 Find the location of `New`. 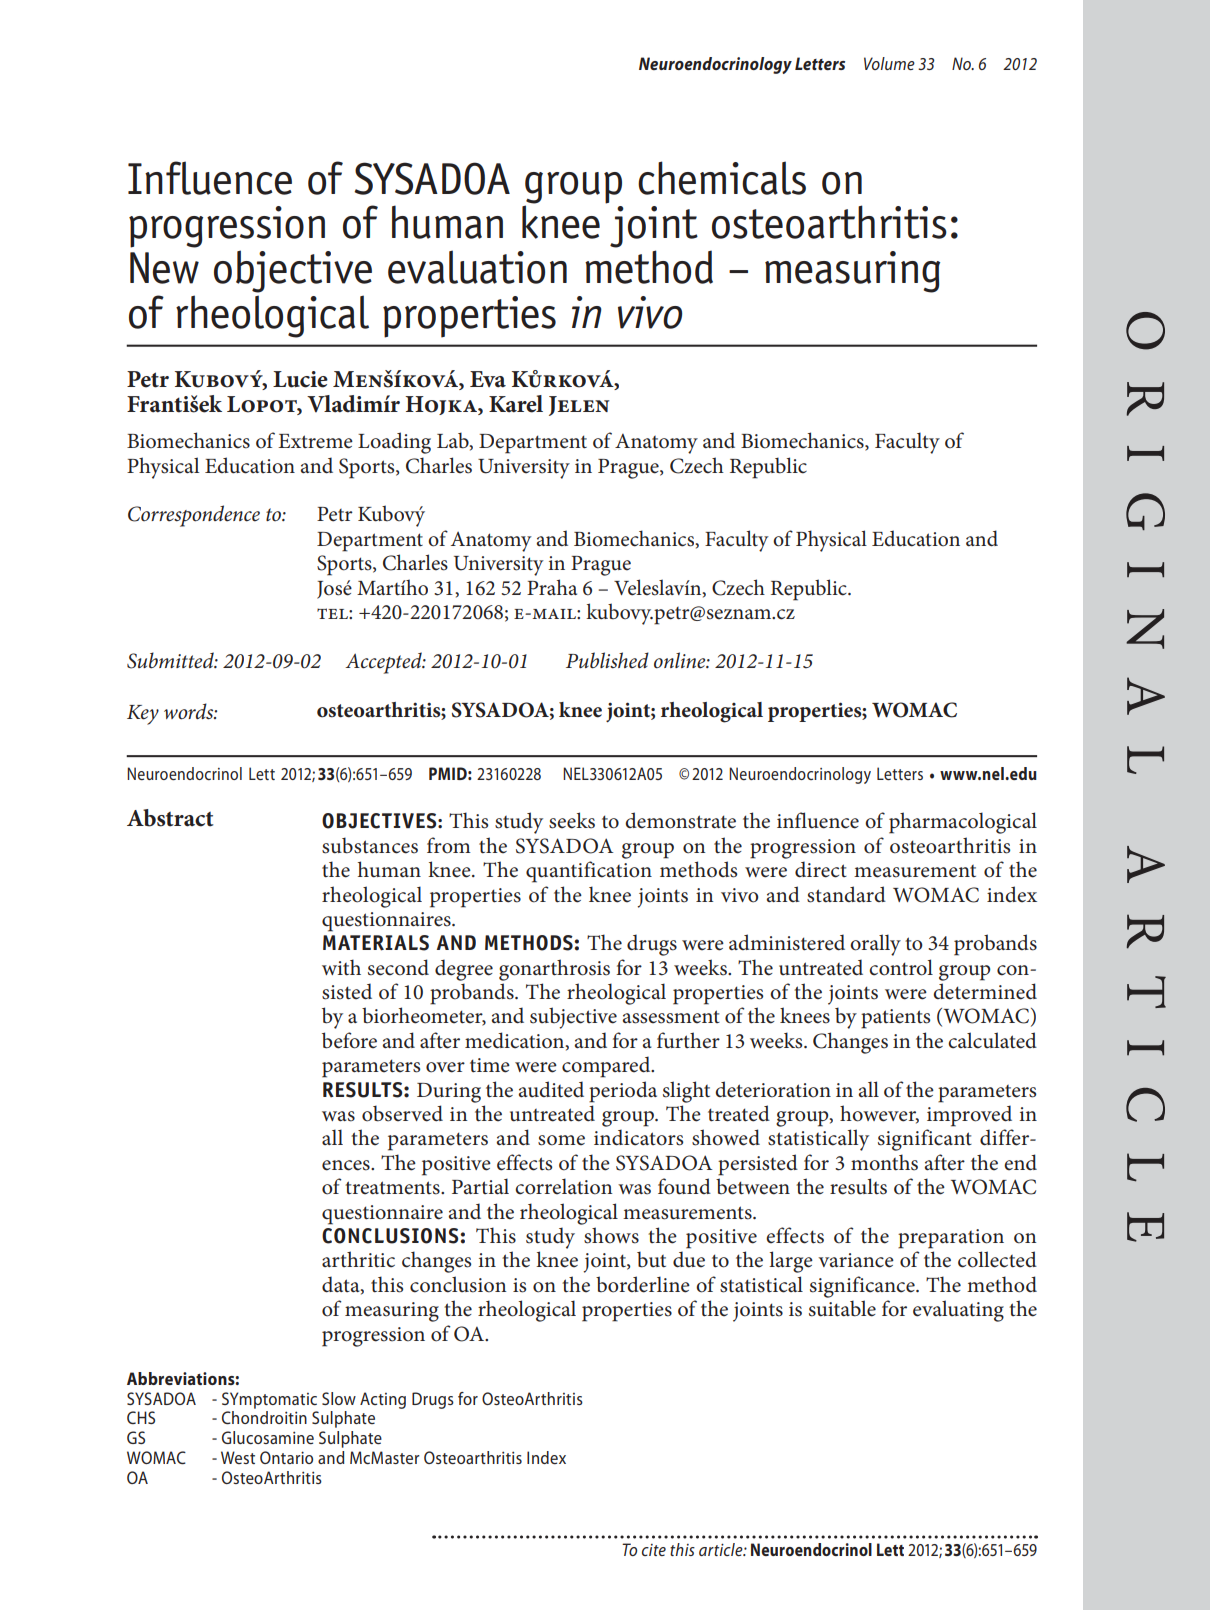

New is located at coordinates (164, 268).
